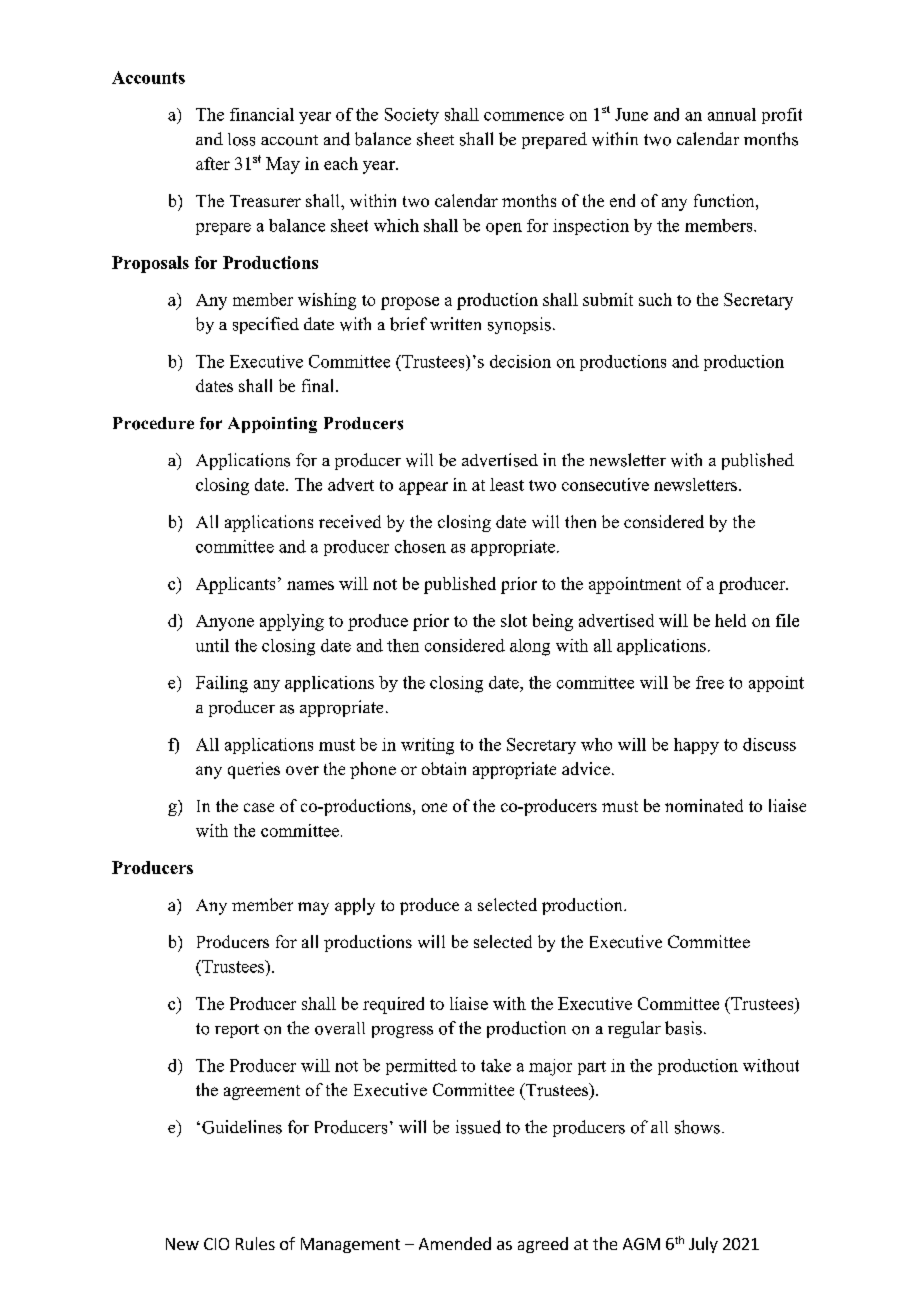 This screenshot has width=924, height=1308. What do you see at coordinates (241, 139) in the screenshot?
I see `loss` at bounding box center [241, 139].
